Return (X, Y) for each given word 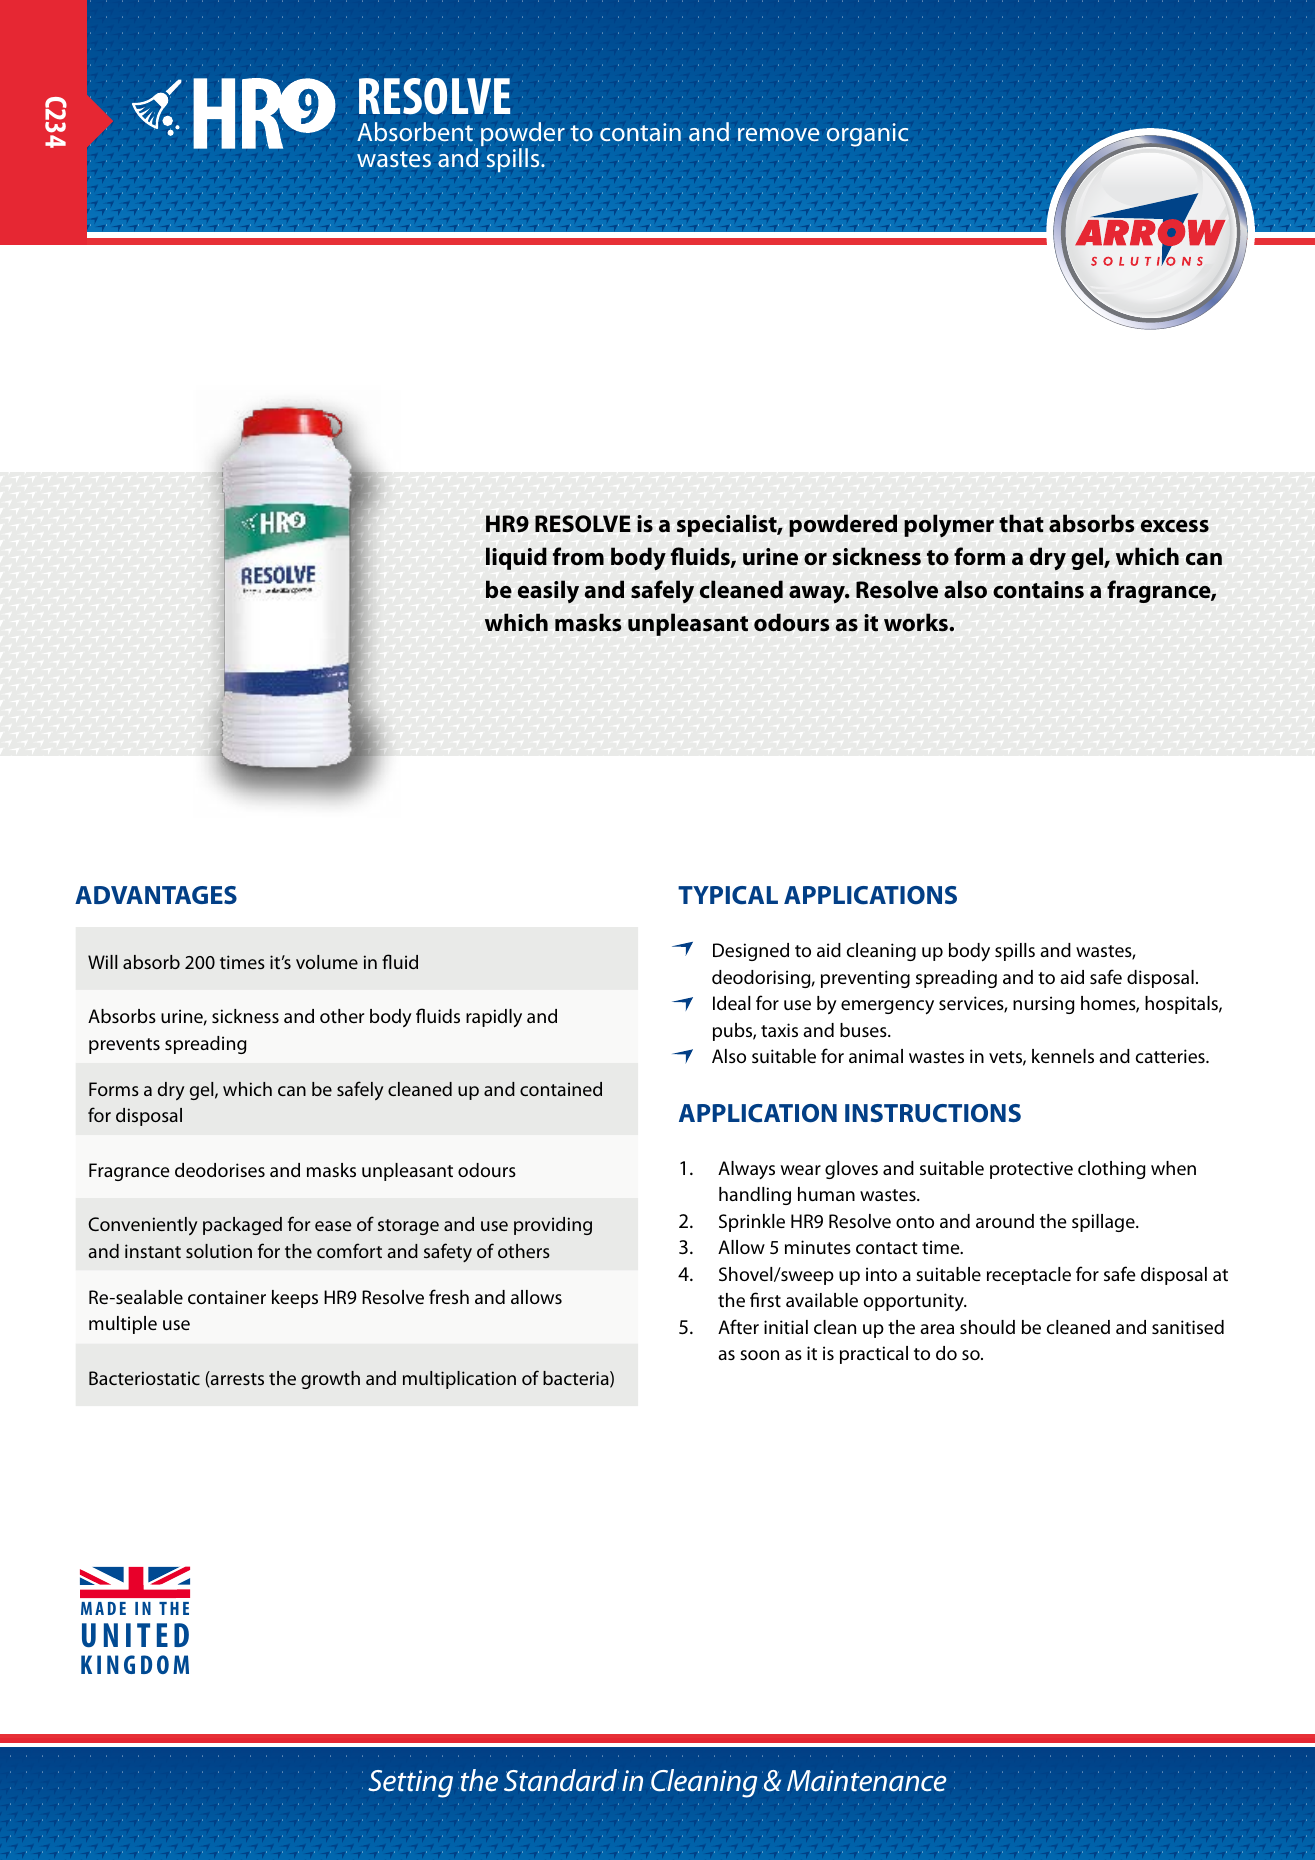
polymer (949, 525)
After (738, 1326)
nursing (1044, 1005)
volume (327, 962)
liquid (516, 558)
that (1021, 523)
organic (867, 135)
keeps (295, 1299)
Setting (410, 1784)
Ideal (732, 1003)
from (578, 556)
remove (778, 134)
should (987, 1327)
